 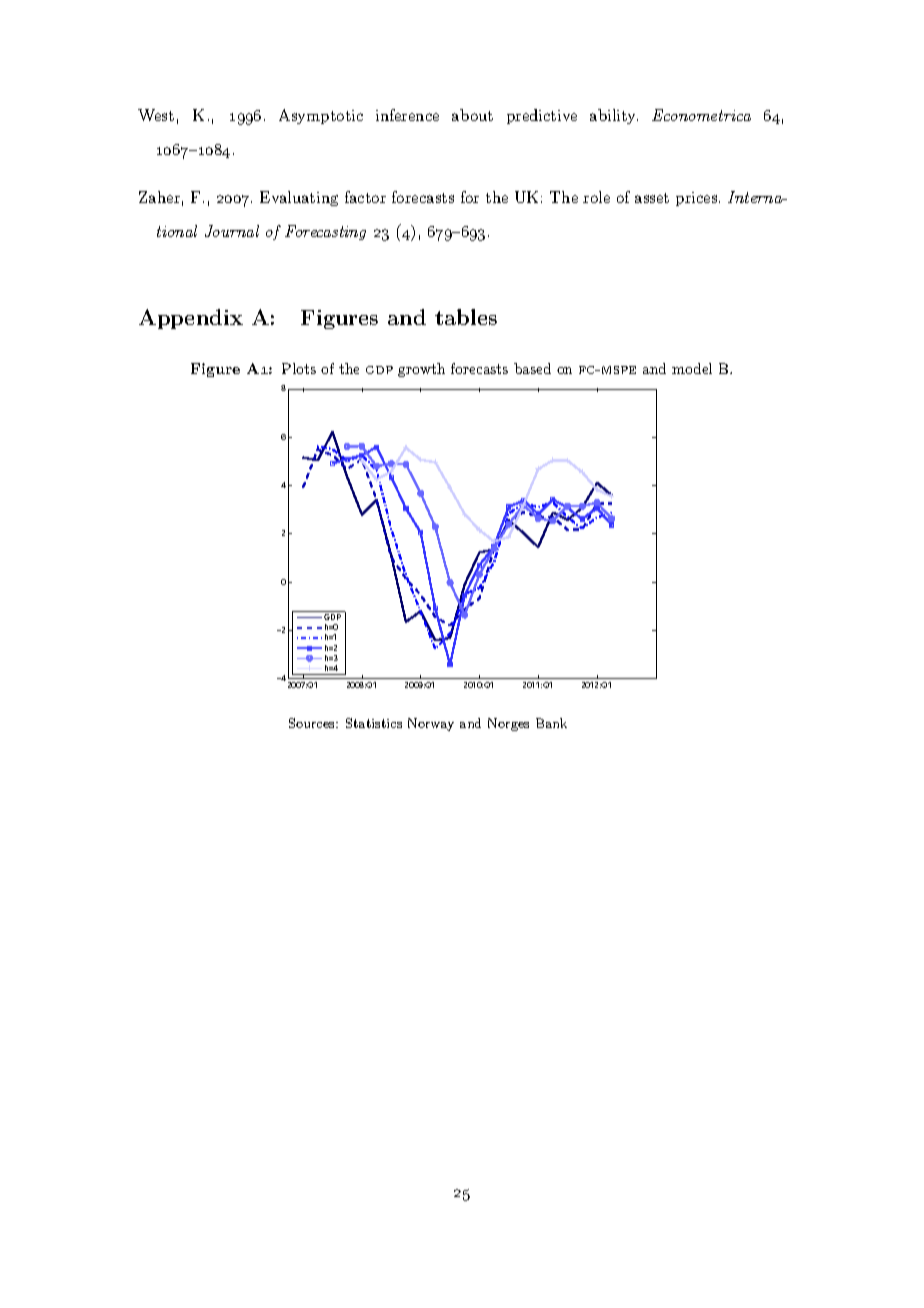 What do you see at coordinates (156, 115) in the screenshot?
I see `West` at bounding box center [156, 115].
